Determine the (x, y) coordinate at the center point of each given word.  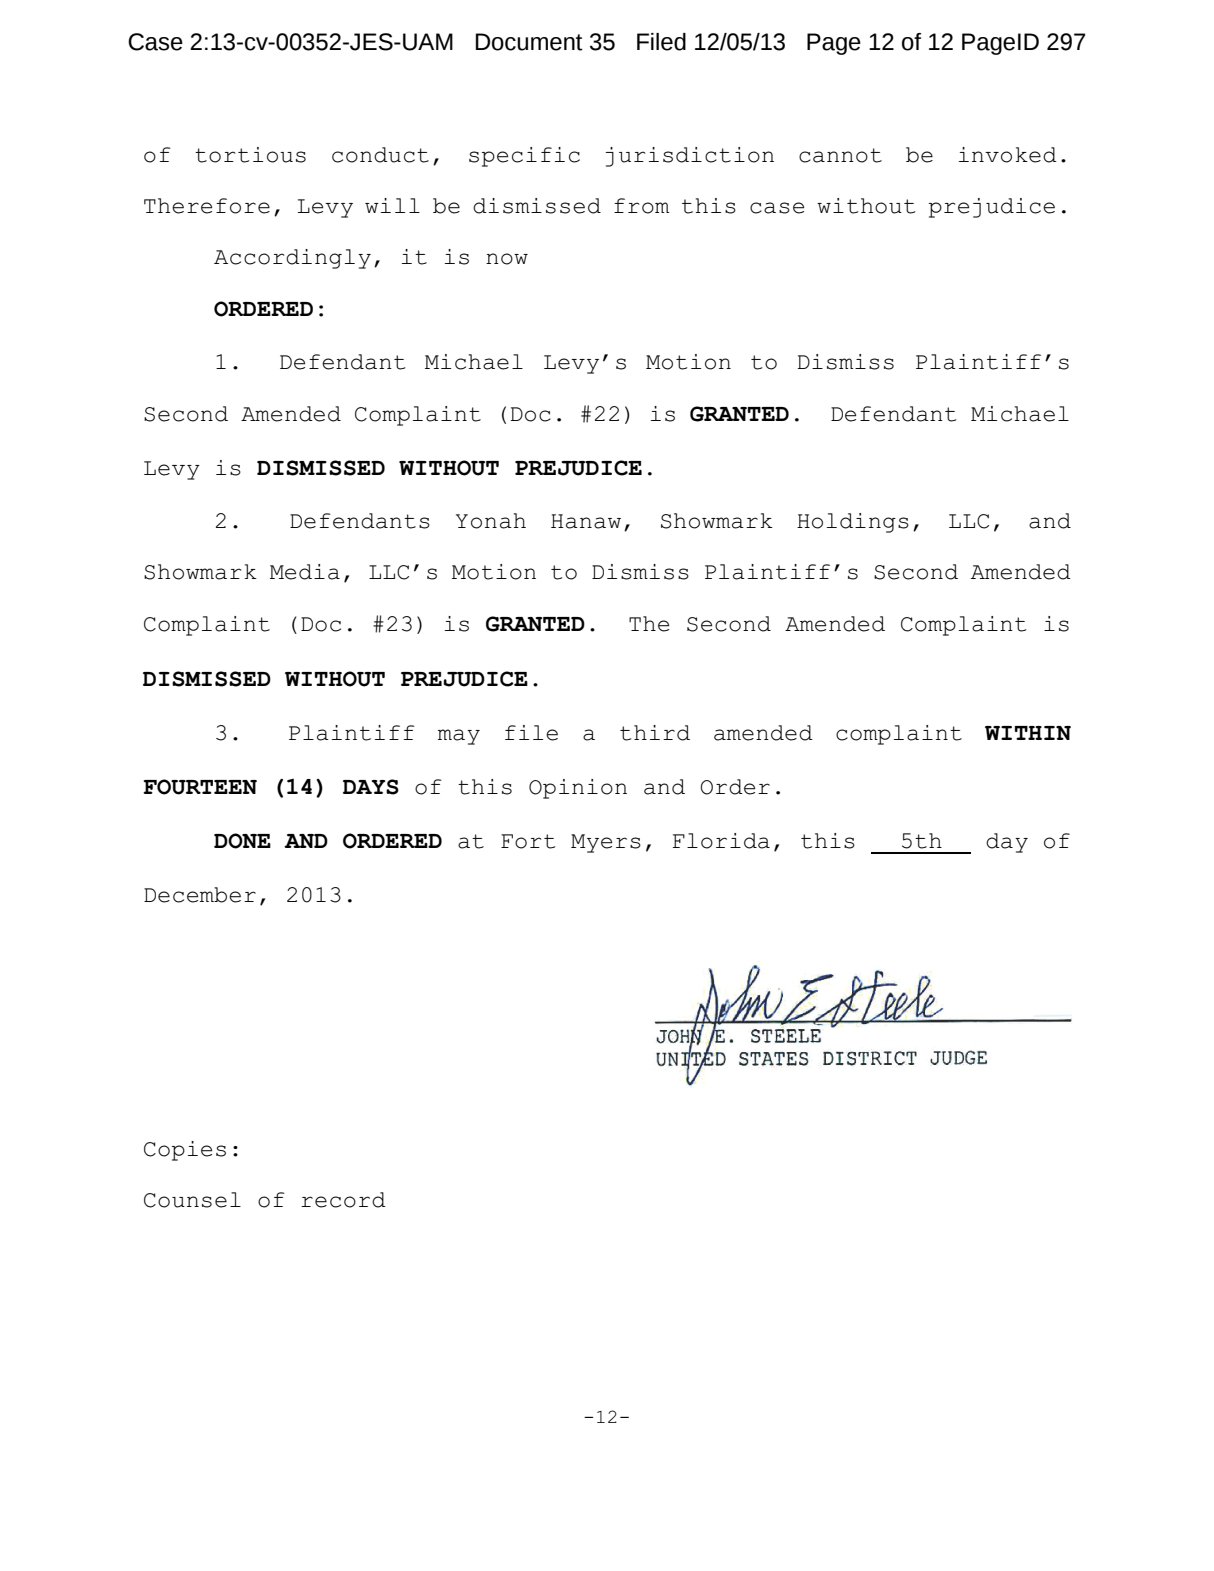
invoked (1008, 155)
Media (305, 572)
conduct (380, 155)
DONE (242, 841)
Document (529, 42)
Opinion (578, 789)
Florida (721, 841)
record (343, 1200)
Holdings (853, 523)
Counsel (192, 1200)
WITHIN (1028, 733)
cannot (840, 155)
